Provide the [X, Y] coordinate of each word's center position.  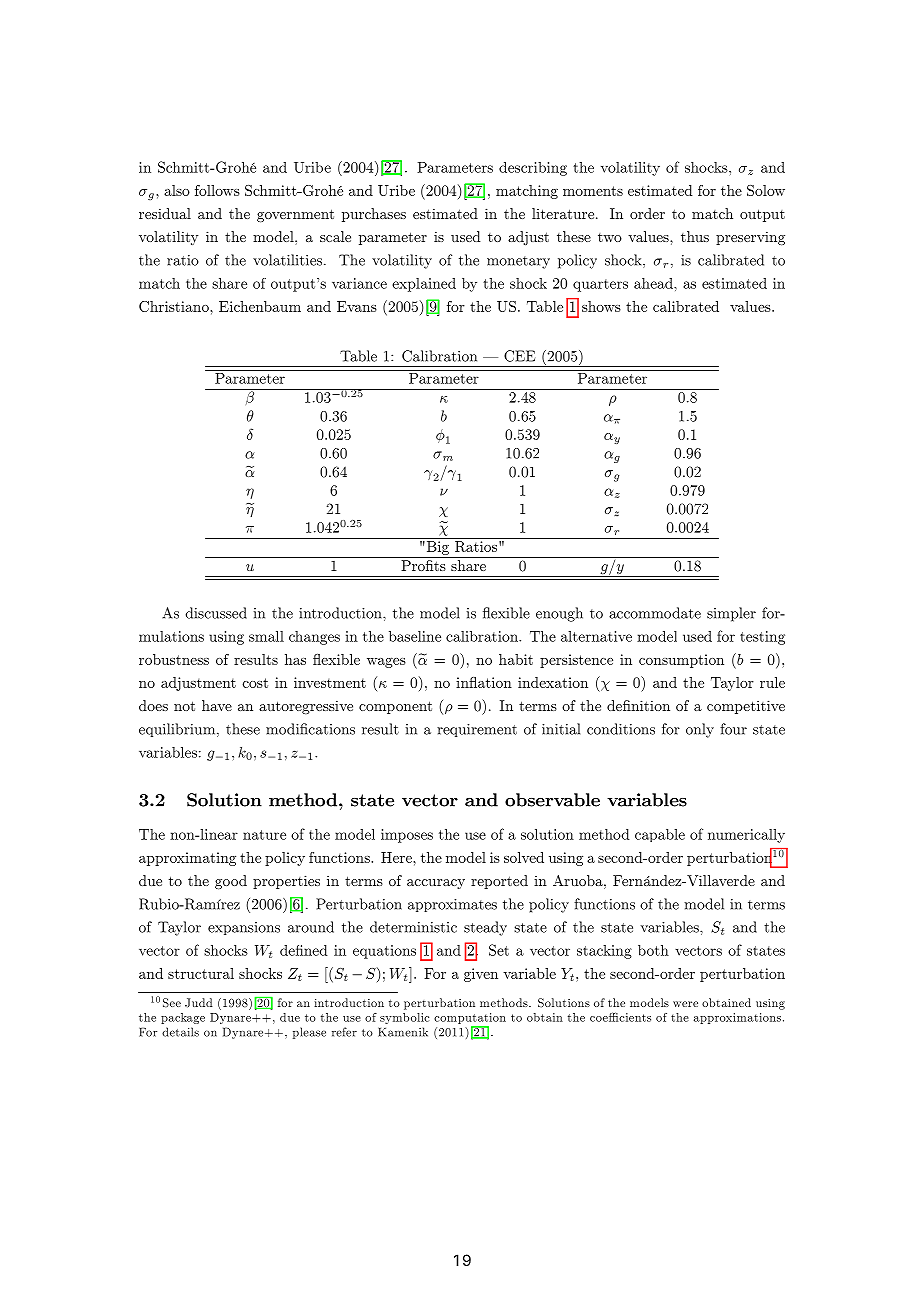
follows [217, 190]
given [481, 975]
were [685, 1004]
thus [695, 236]
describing [533, 168]
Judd [199, 1003]
